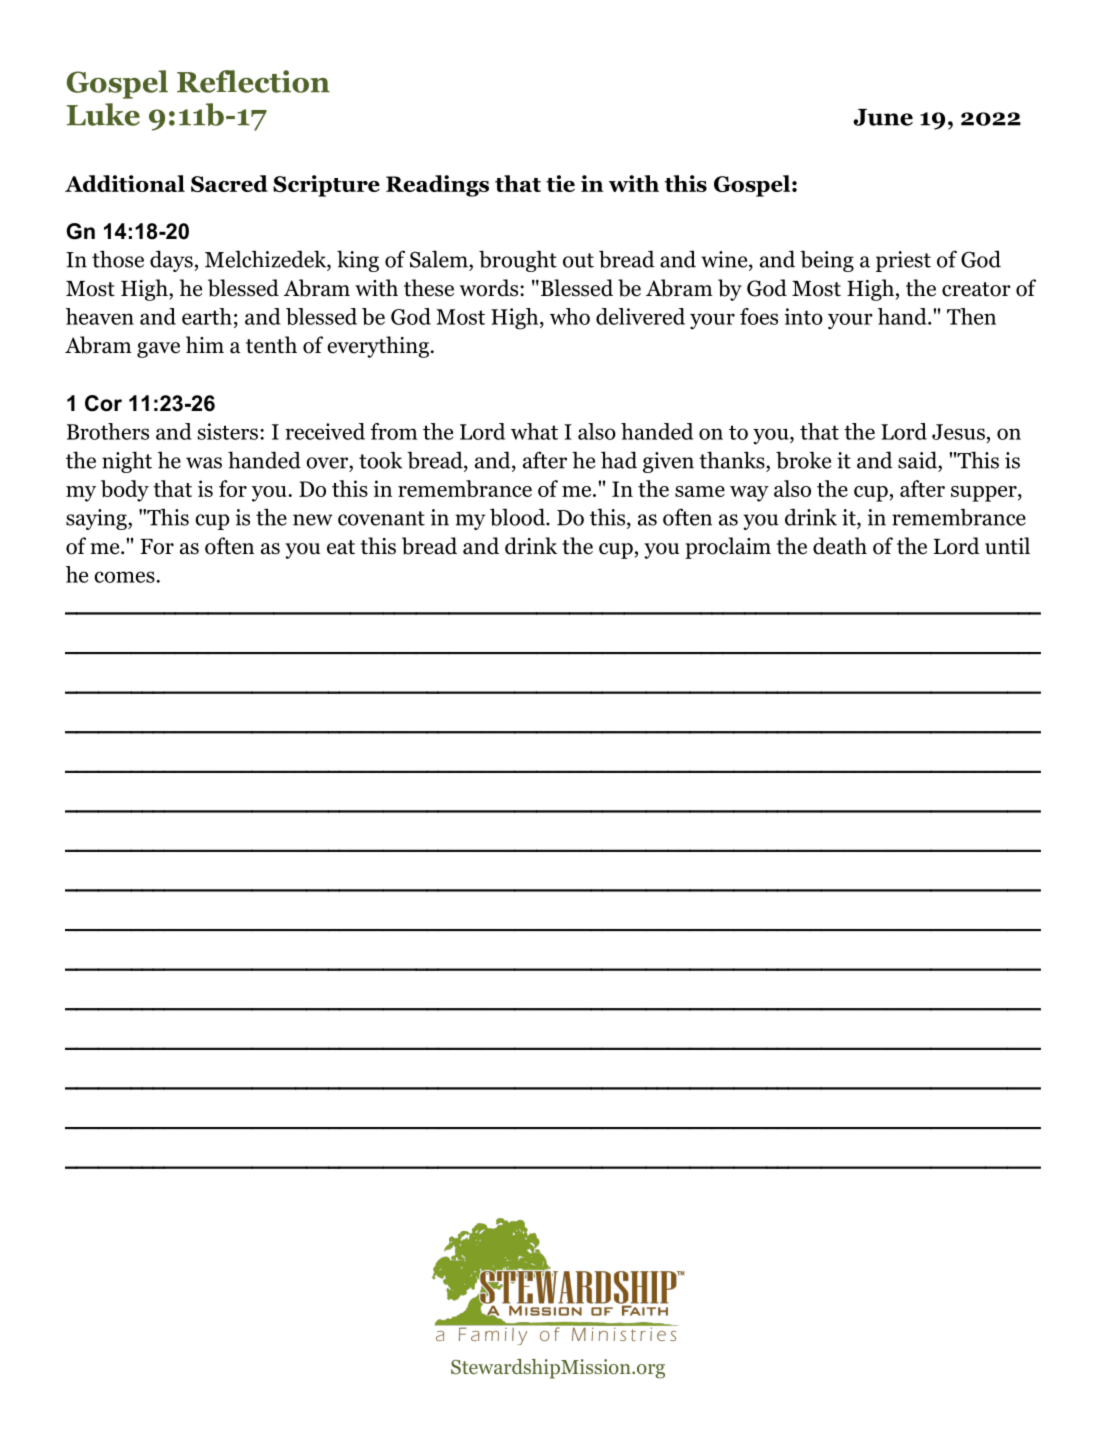 This screenshot has width=1116, height=1444. I want to click on priest, so click(903, 261).
